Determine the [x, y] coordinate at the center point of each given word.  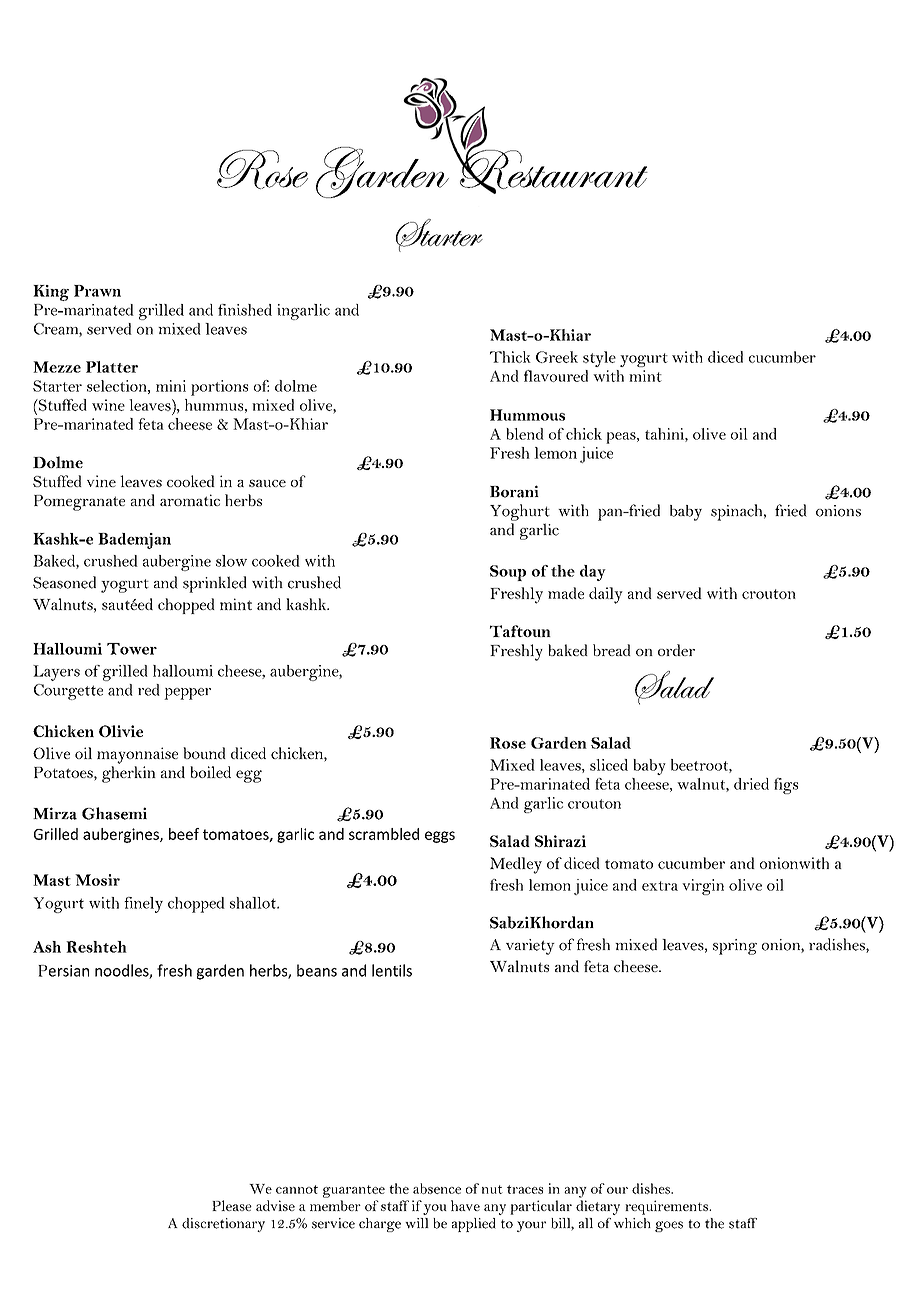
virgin [703, 887]
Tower [132, 649]
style [599, 359]
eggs [440, 837]
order [676, 650]
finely [143, 905]
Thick [510, 357]
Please [232, 1205]
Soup [508, 573]
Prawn [97, 291]
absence [437, 1188]
